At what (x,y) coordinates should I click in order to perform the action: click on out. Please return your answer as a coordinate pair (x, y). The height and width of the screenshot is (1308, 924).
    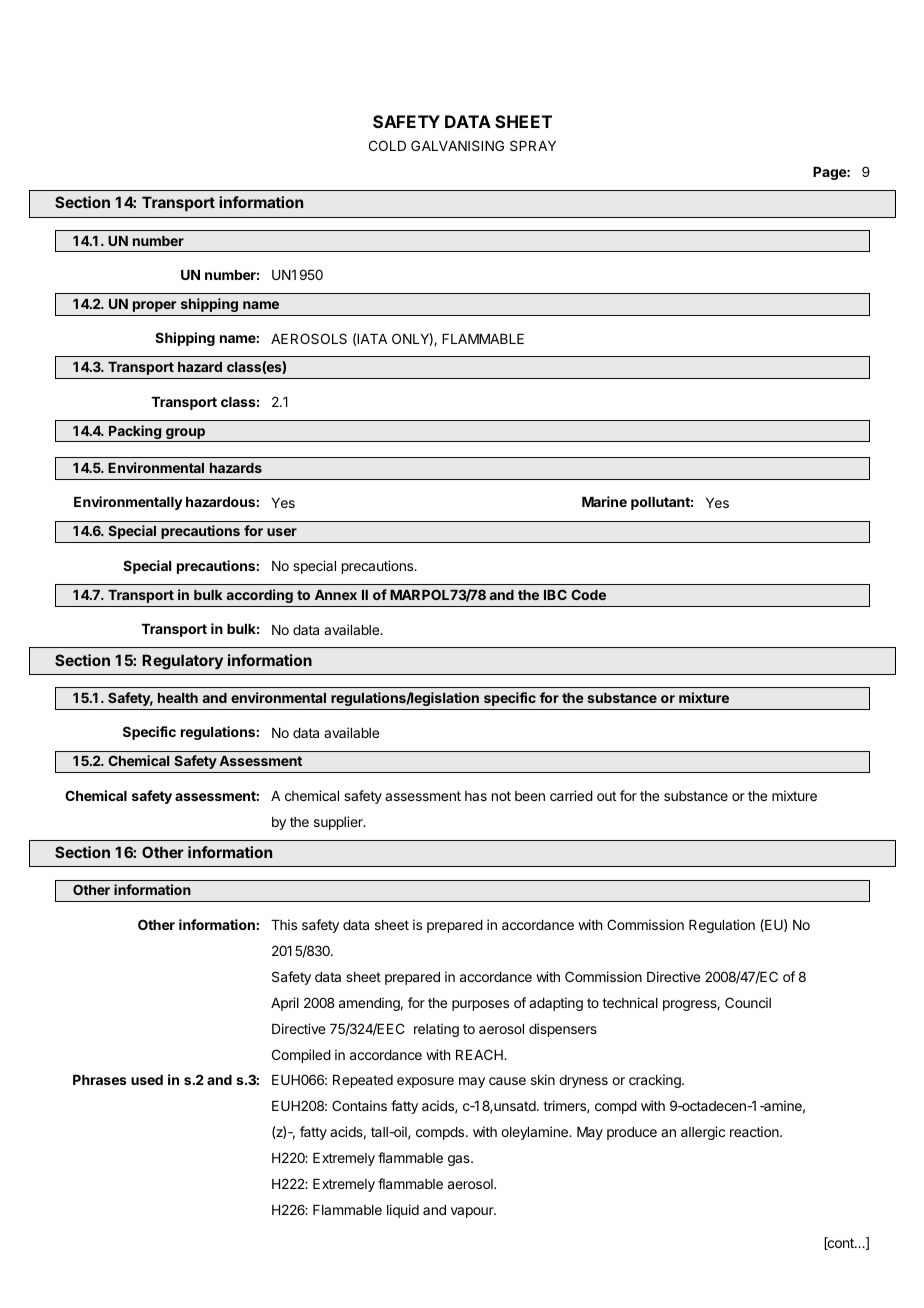
    Looking at the image, I should click on (606, 796).
